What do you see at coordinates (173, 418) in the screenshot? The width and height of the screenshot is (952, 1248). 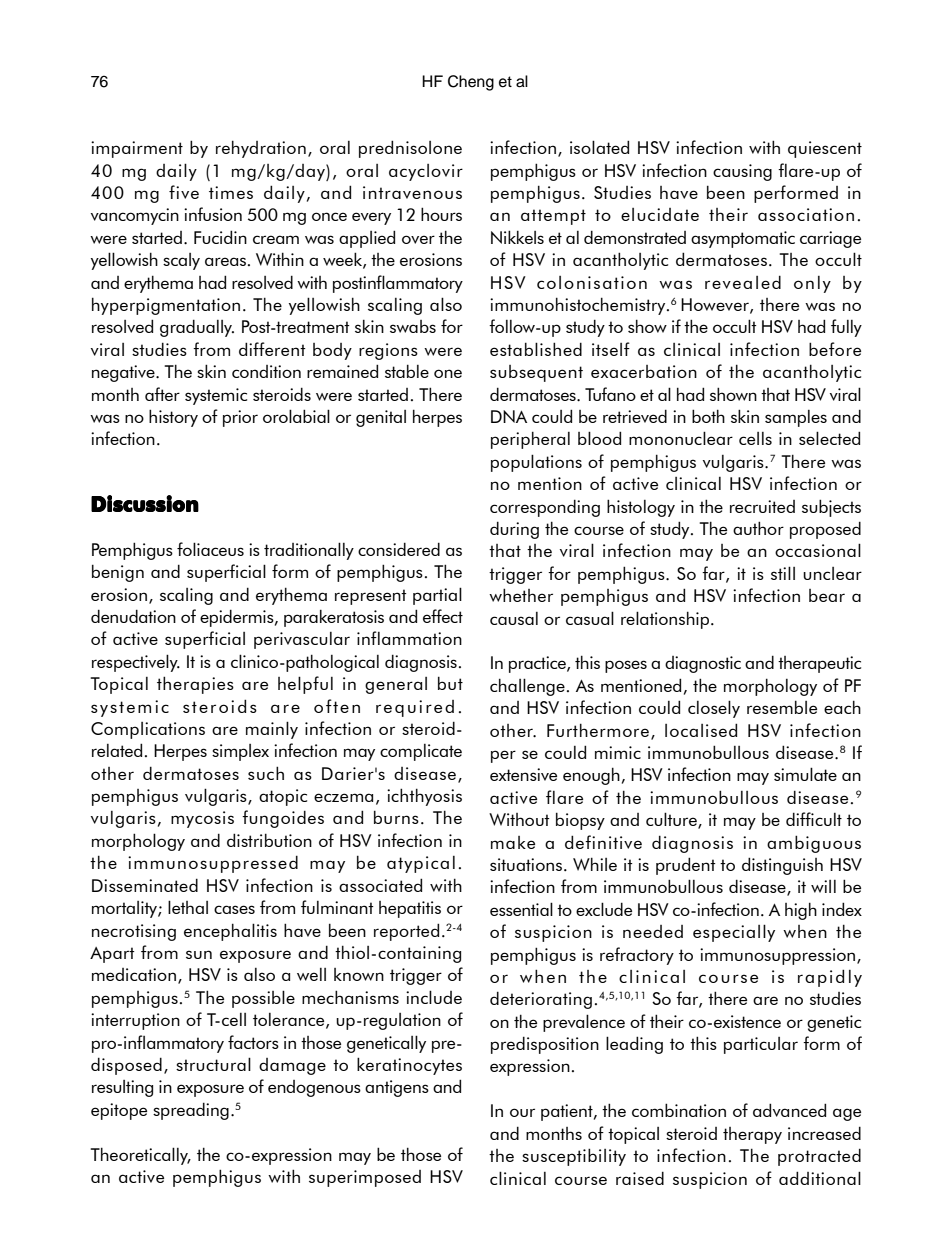 I see `history` at bounding box center [173, 418].
